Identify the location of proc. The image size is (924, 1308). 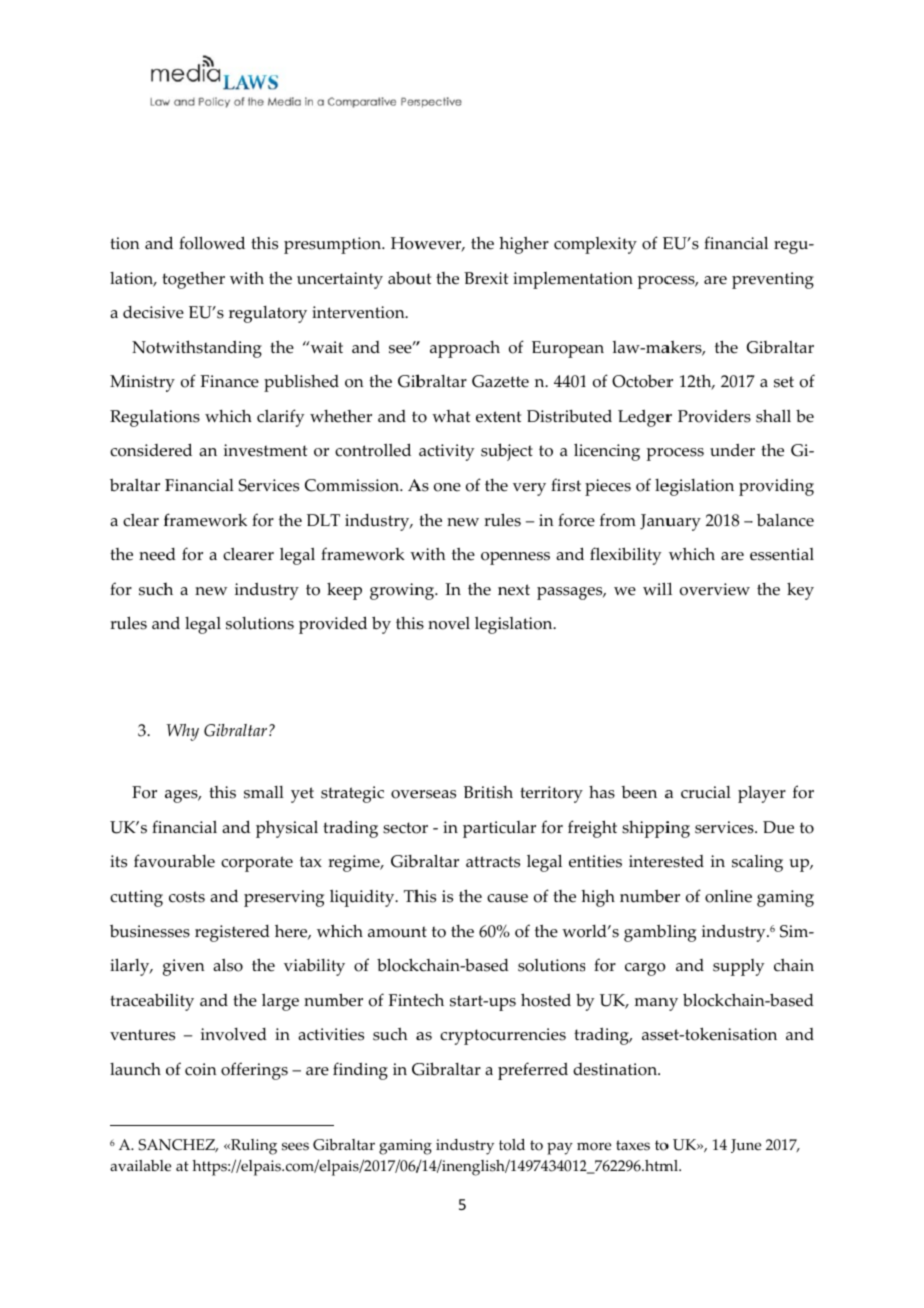
(655, 282).
